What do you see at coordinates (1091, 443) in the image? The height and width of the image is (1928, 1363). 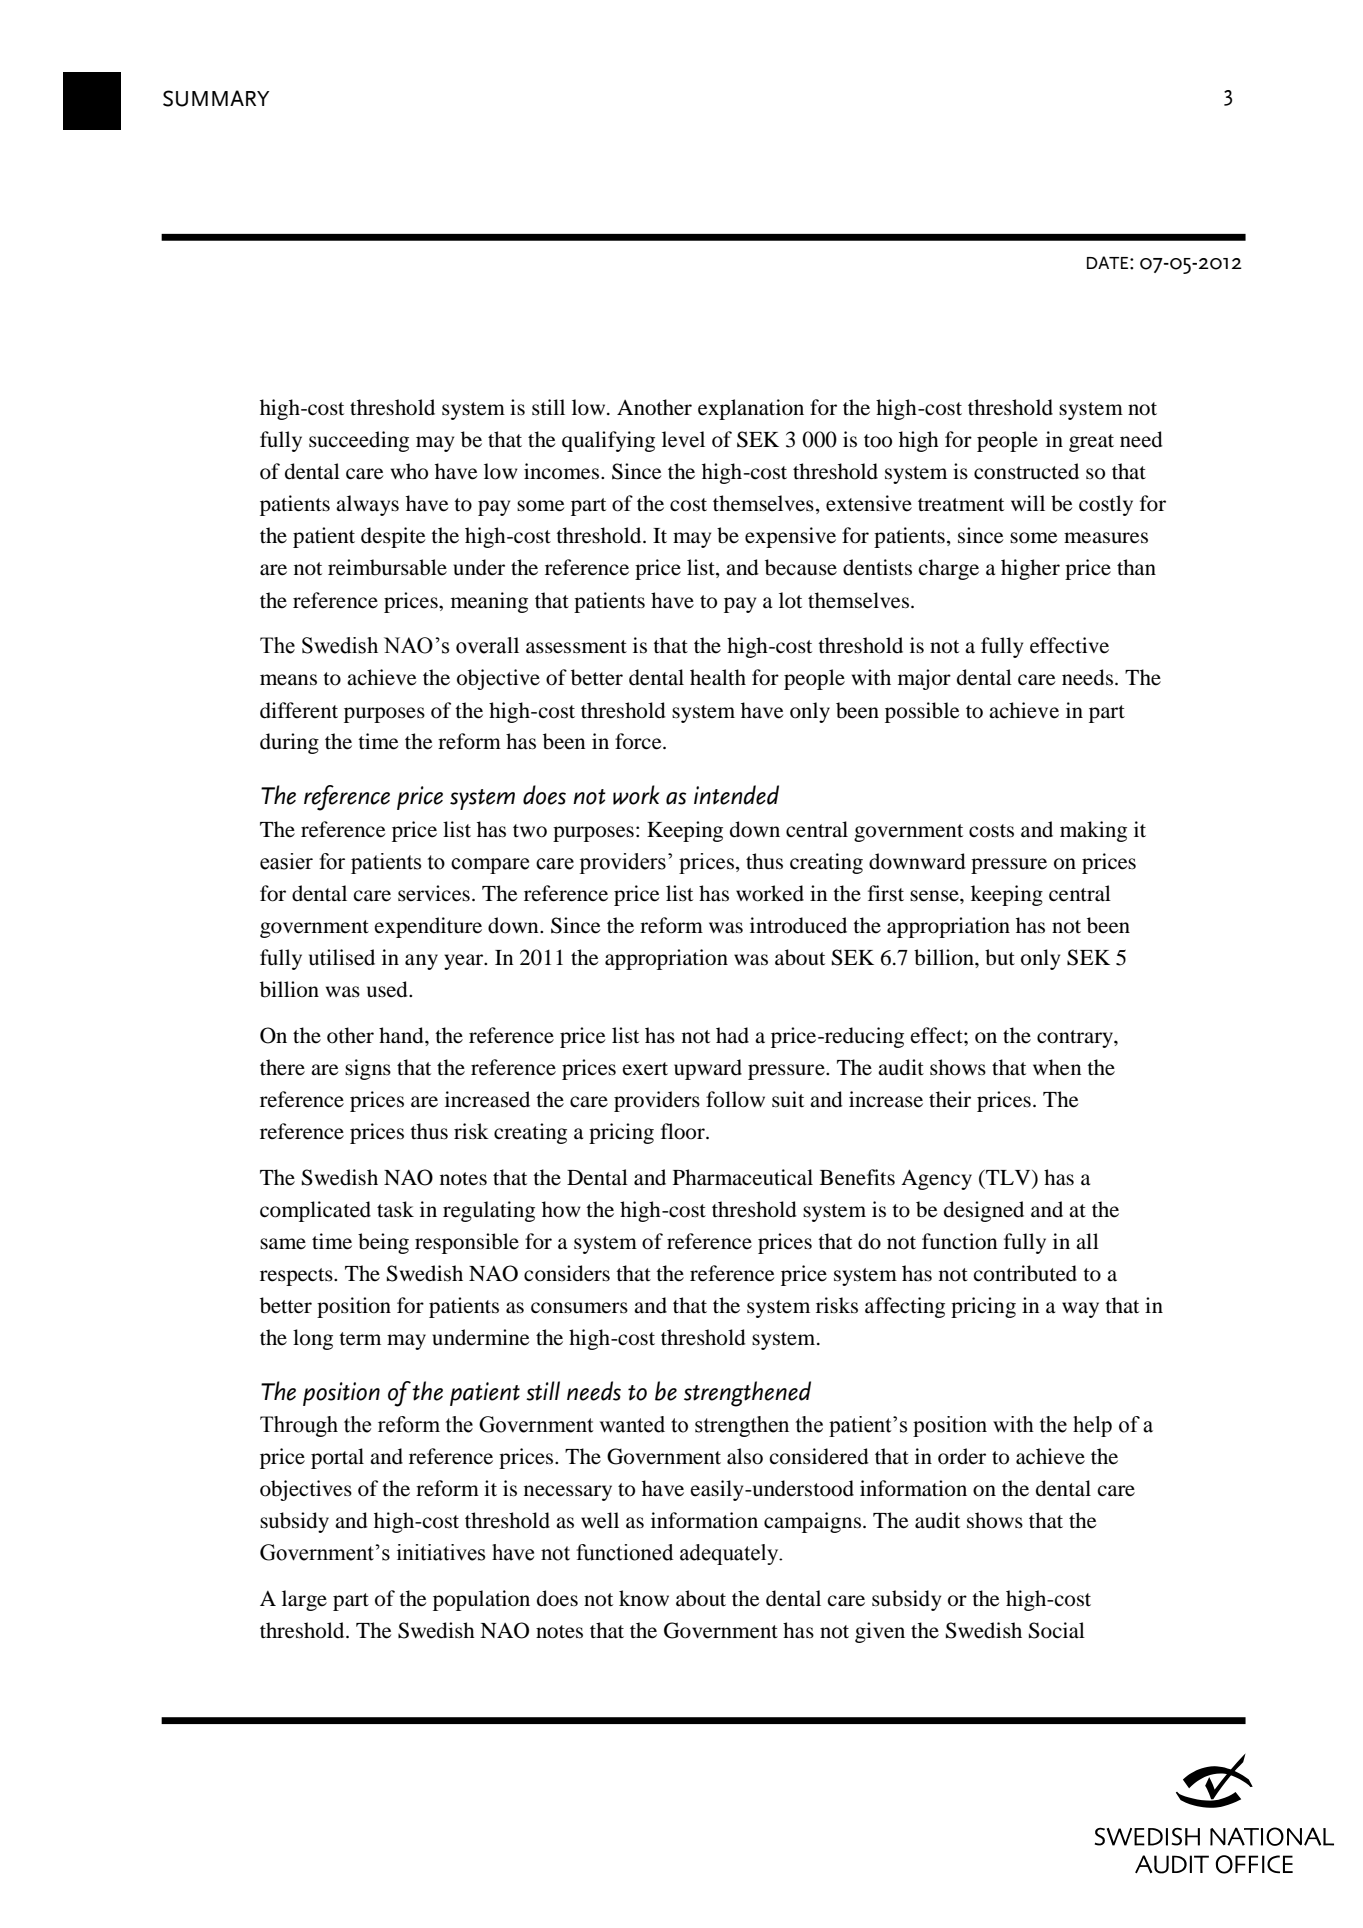 I see `great` at bounding box center [1091, 443].
